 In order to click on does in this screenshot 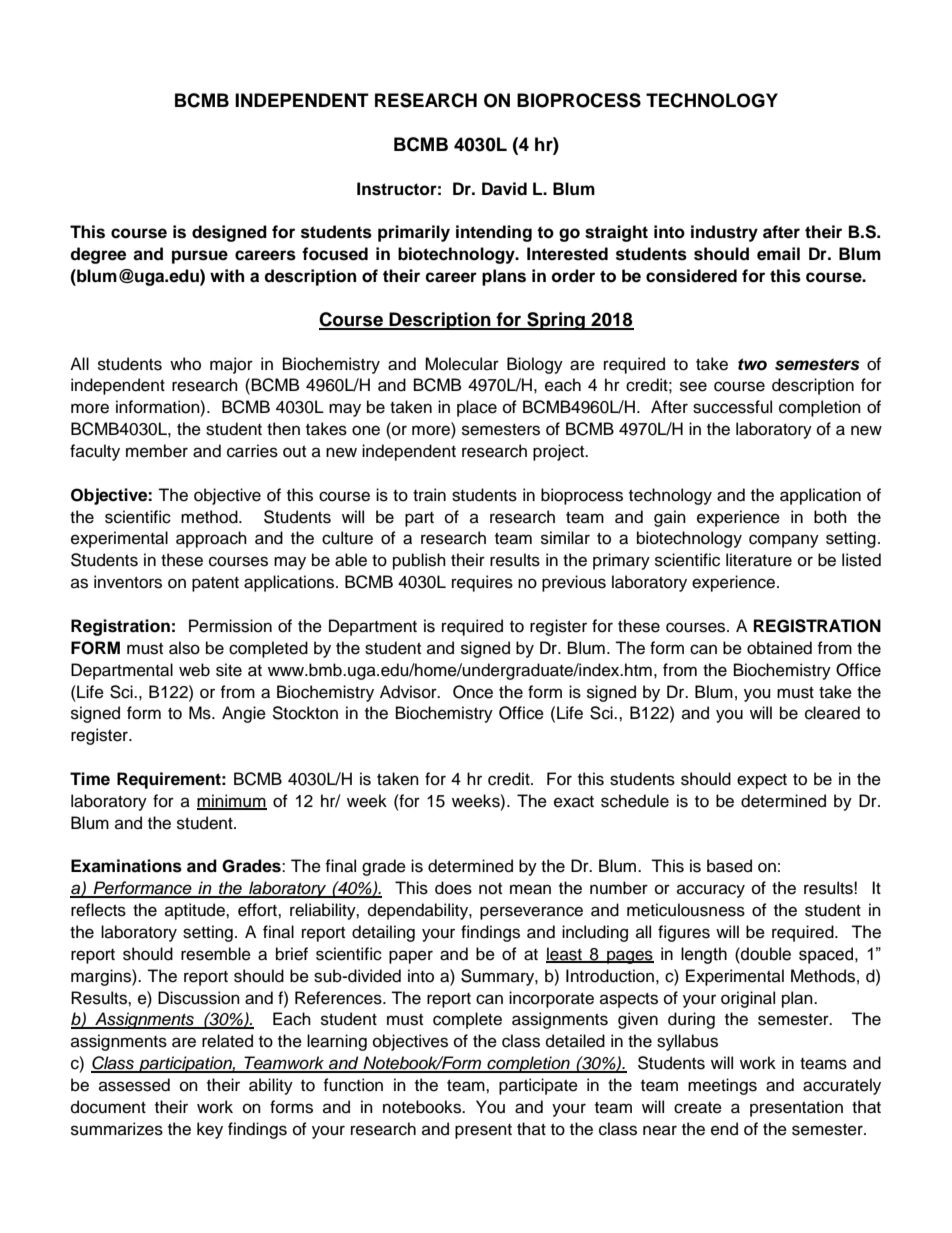, I will do `click(453, 888)`.
